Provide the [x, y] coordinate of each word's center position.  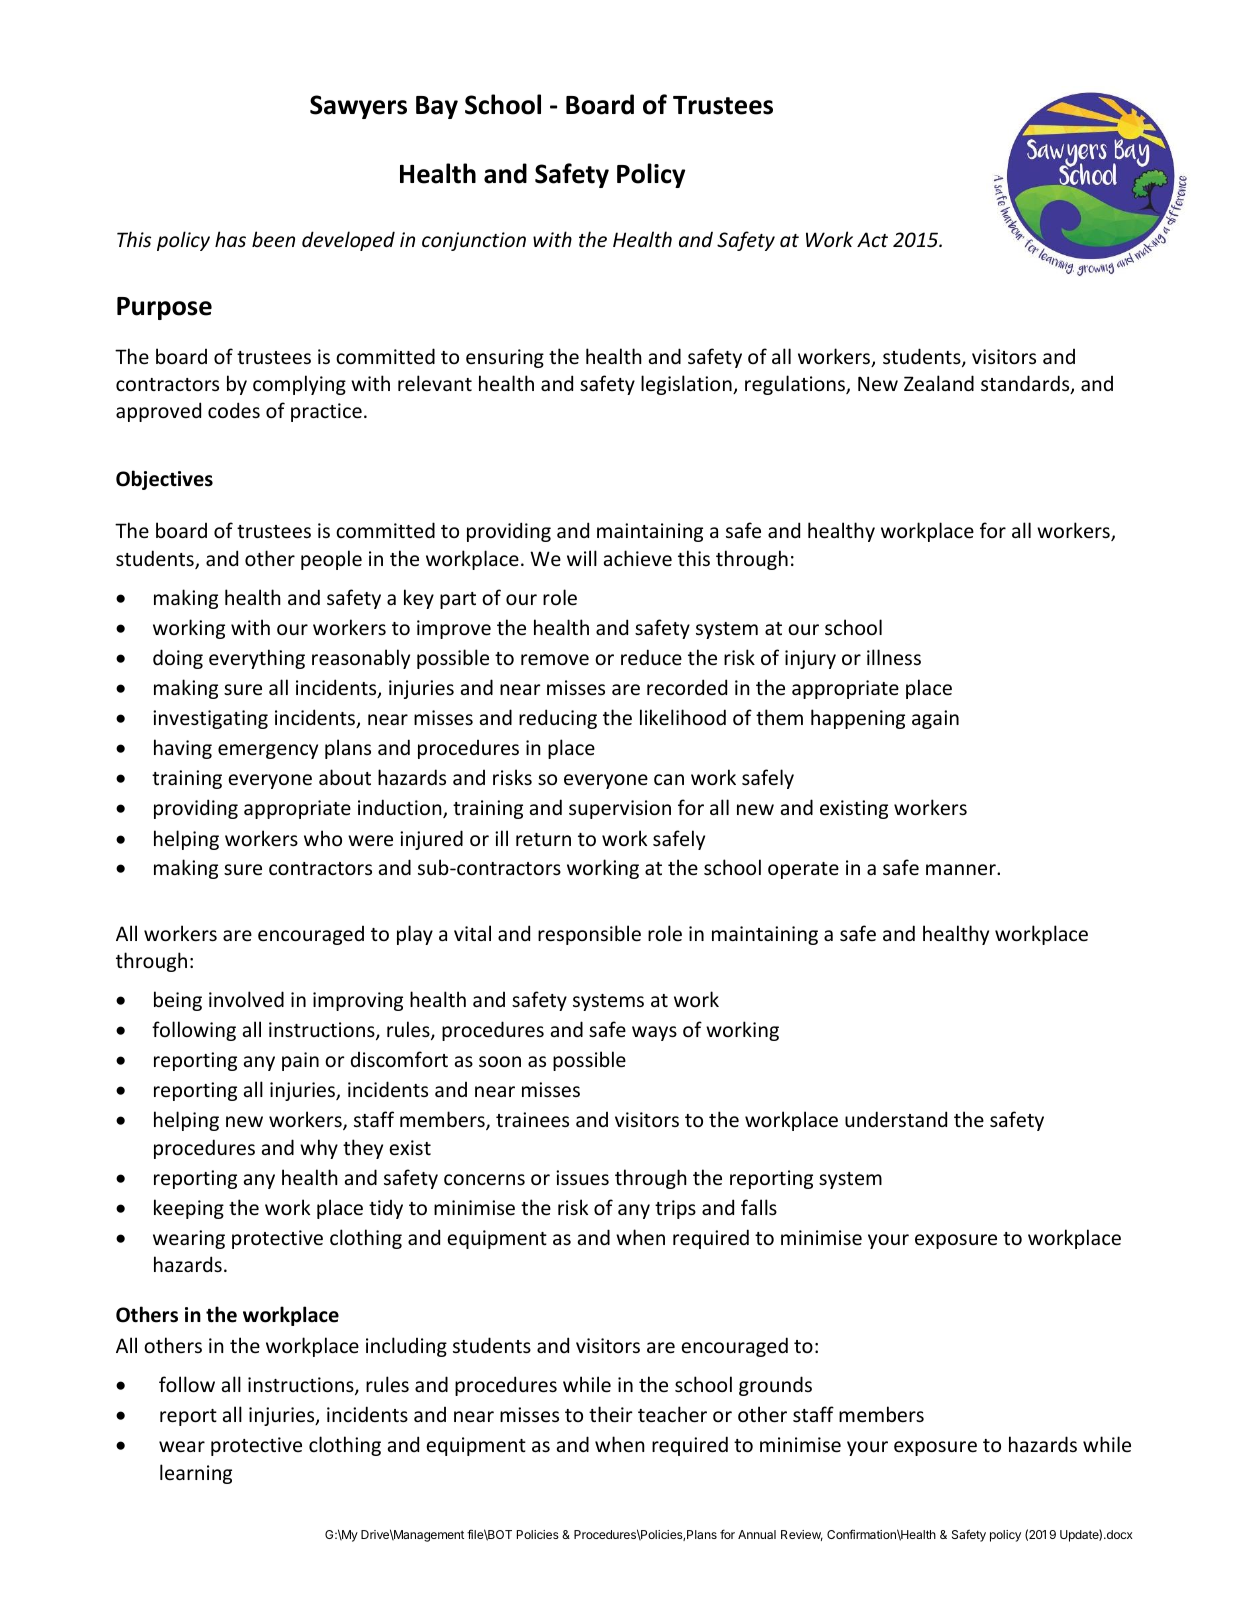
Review [802, 1535]
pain [300, 1061]
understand [896, 1119]
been [273, 239]
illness [894, 657]
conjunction [474, 241]
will [582, 558]
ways [654, 1033]
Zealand [939, 383]
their [611, 1414]
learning [196, 1474]
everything [257, 659]
